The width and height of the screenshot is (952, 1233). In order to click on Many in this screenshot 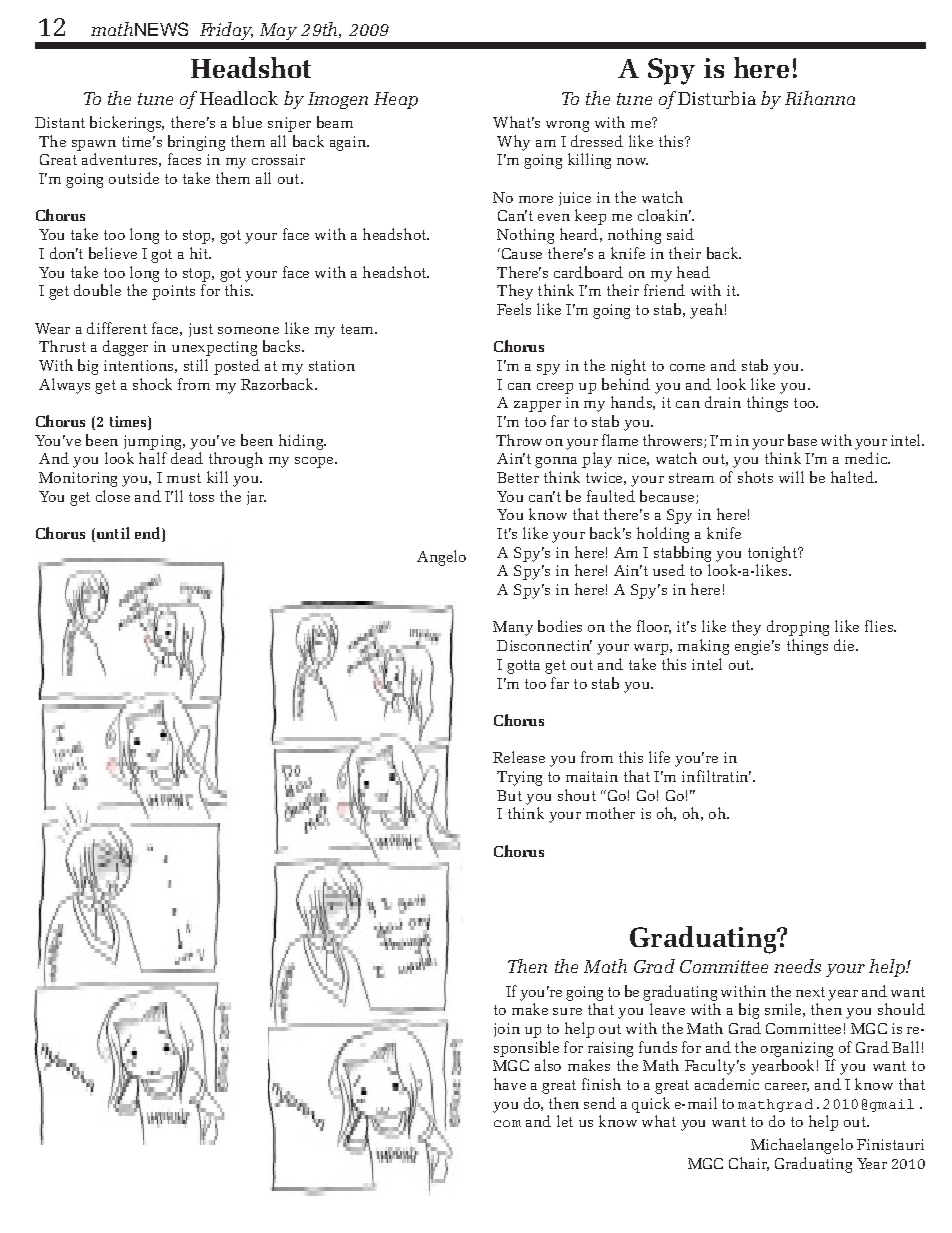, I will do `click(513, 628)`.
